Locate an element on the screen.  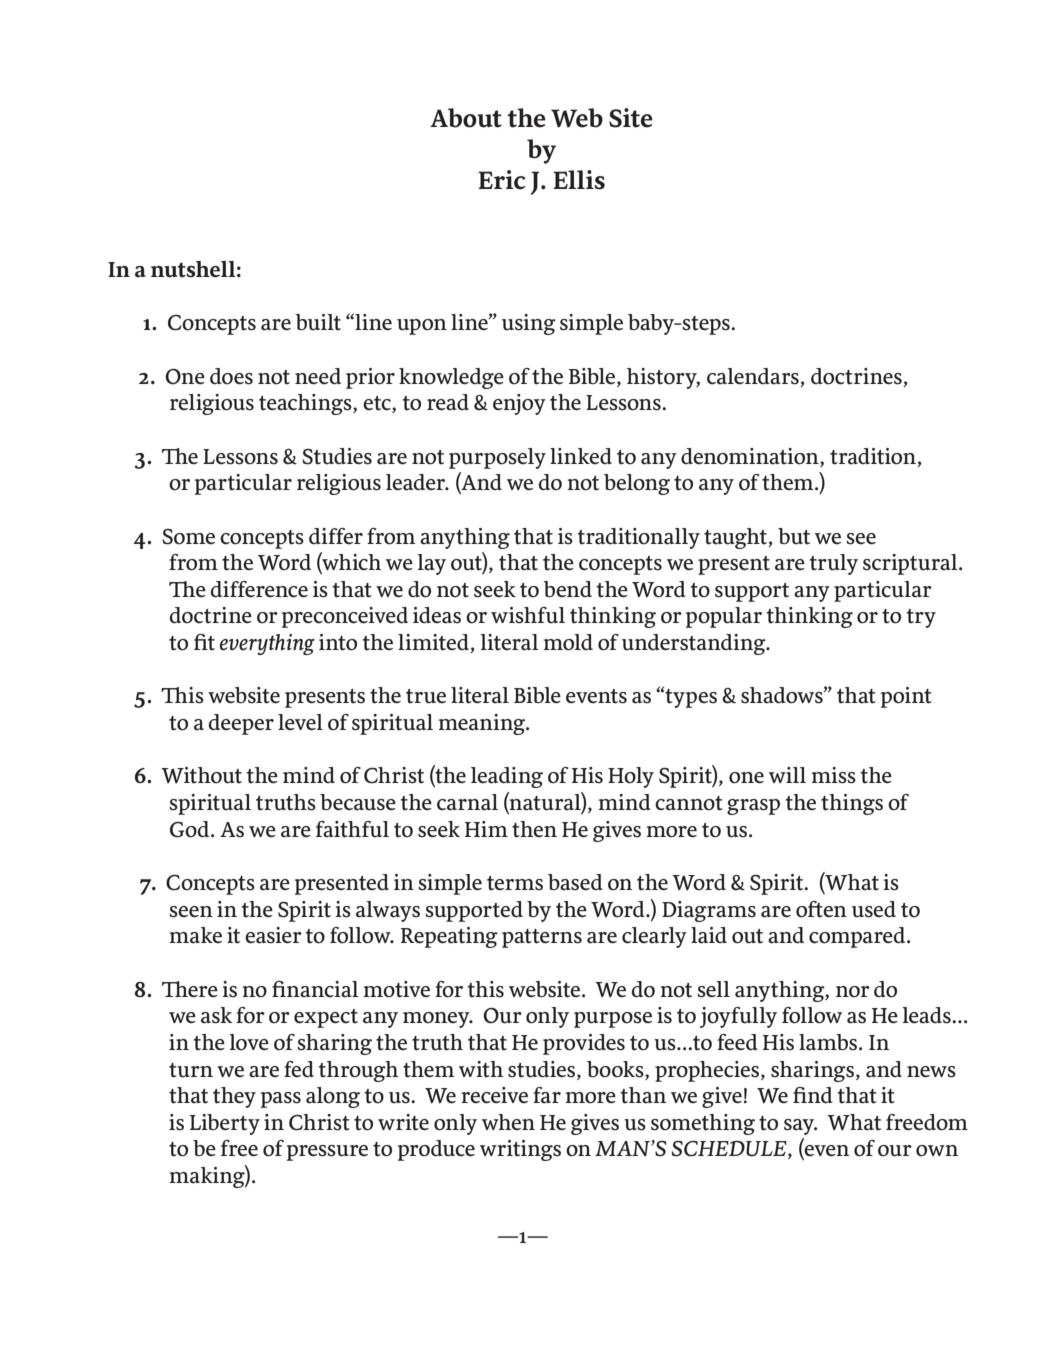
Eric is located at coordinates (501, 180).
